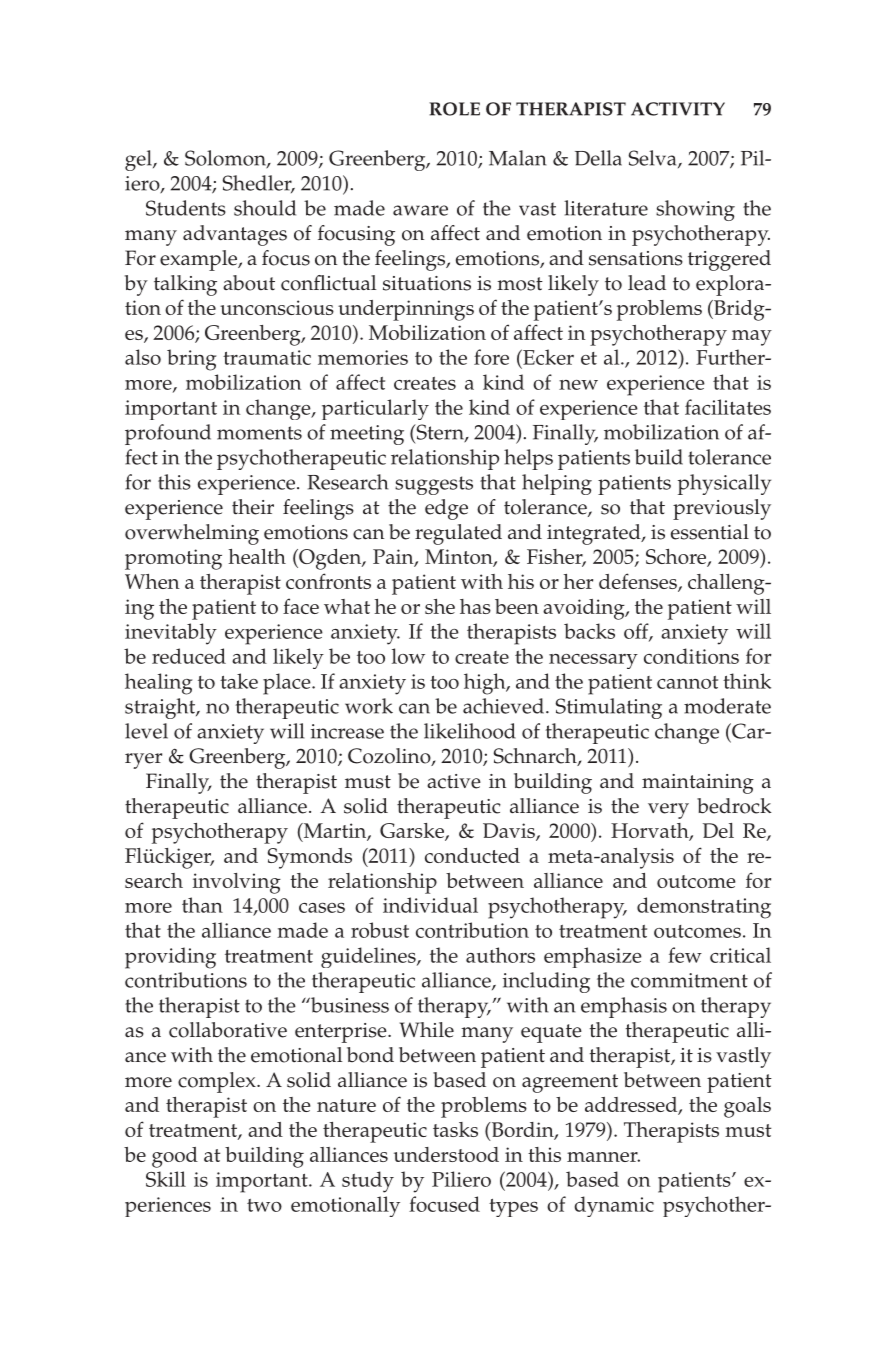 This screenshot has width=896, height=1345. Describe the element at coordinates (146, 731) in the screenshot. I see `level` at that location.
